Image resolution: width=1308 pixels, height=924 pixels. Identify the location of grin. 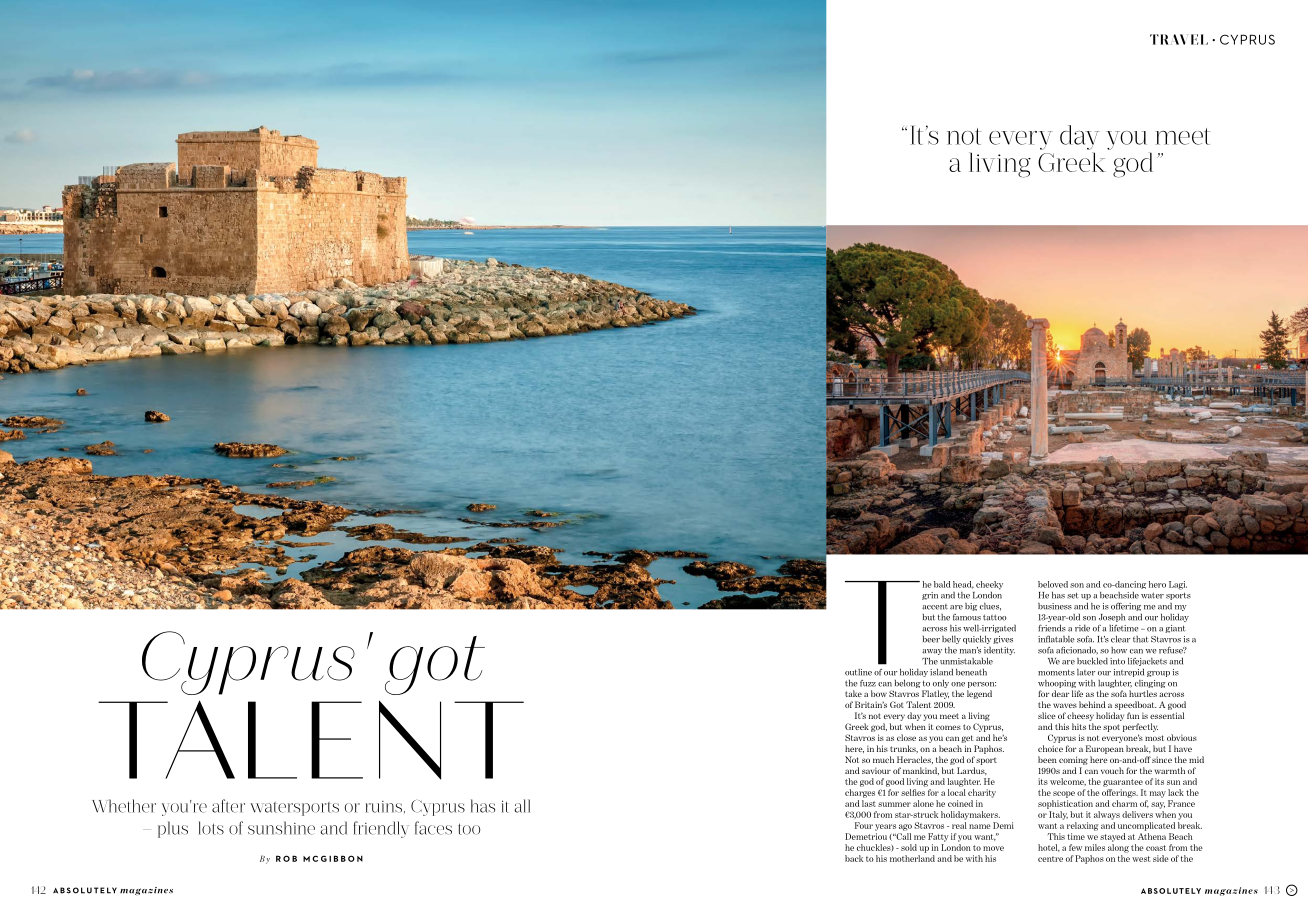
(930, 596).
